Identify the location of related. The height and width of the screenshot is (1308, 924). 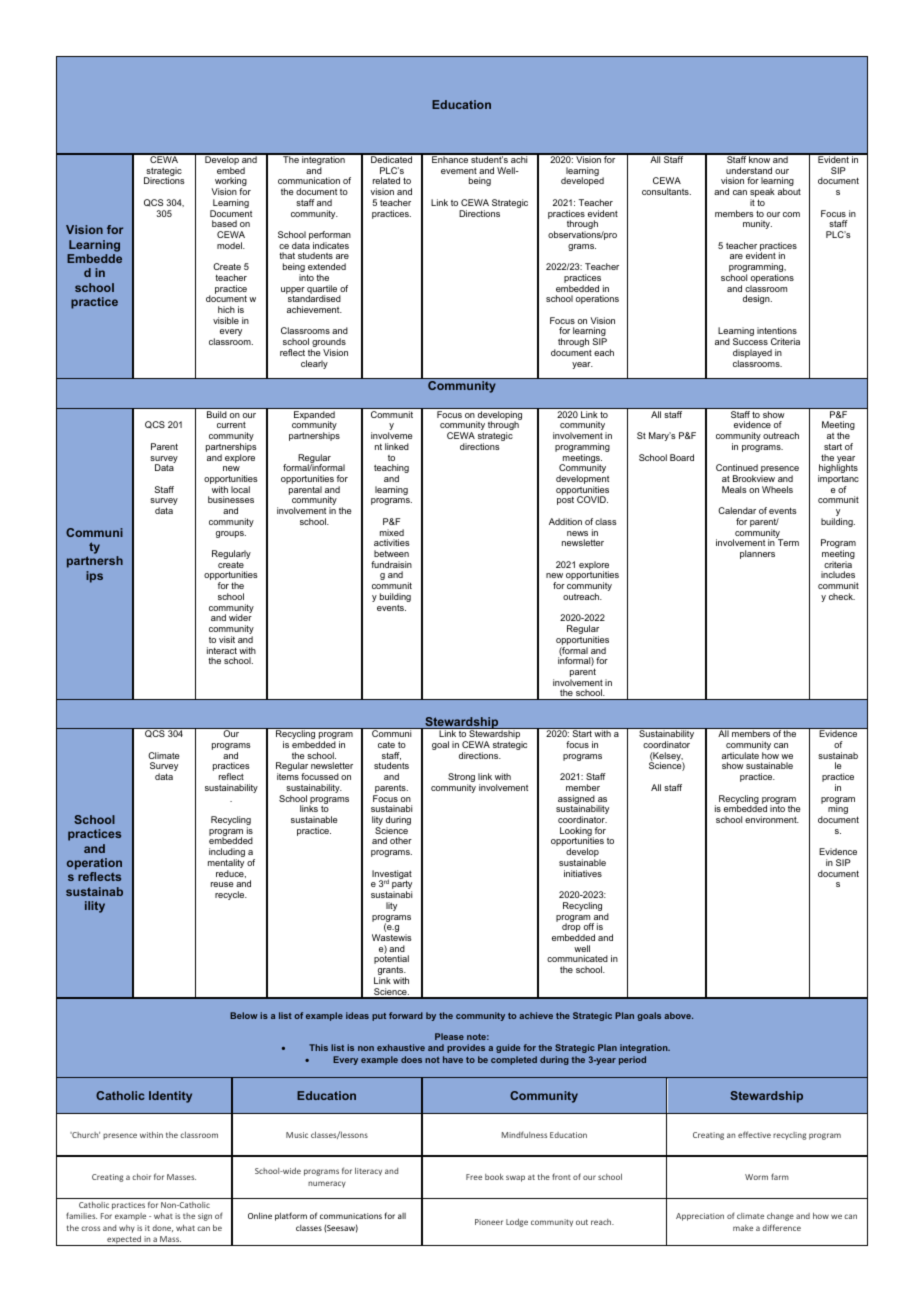
(386, 180).
